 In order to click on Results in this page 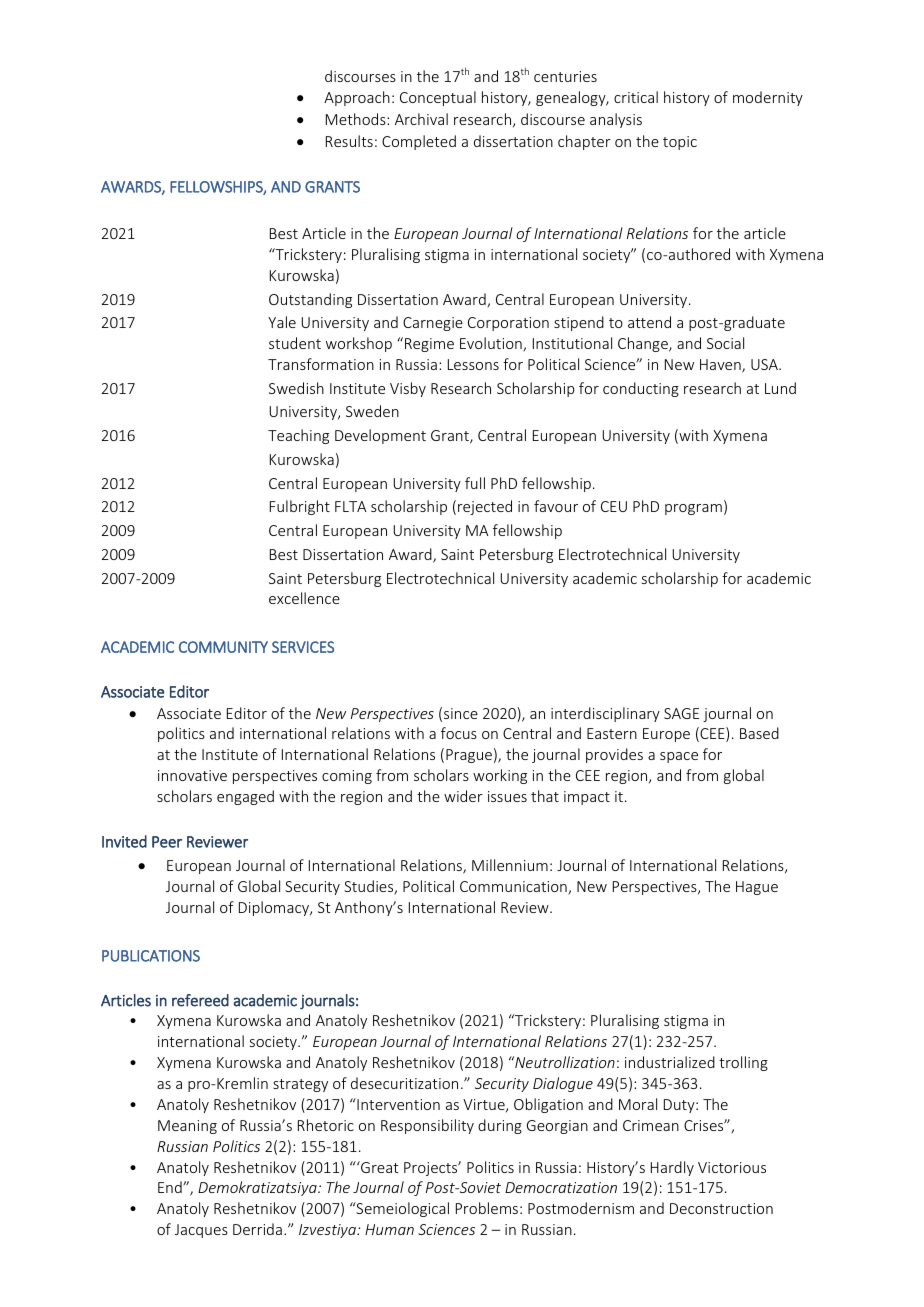, I will do `click(349, 141)`.
